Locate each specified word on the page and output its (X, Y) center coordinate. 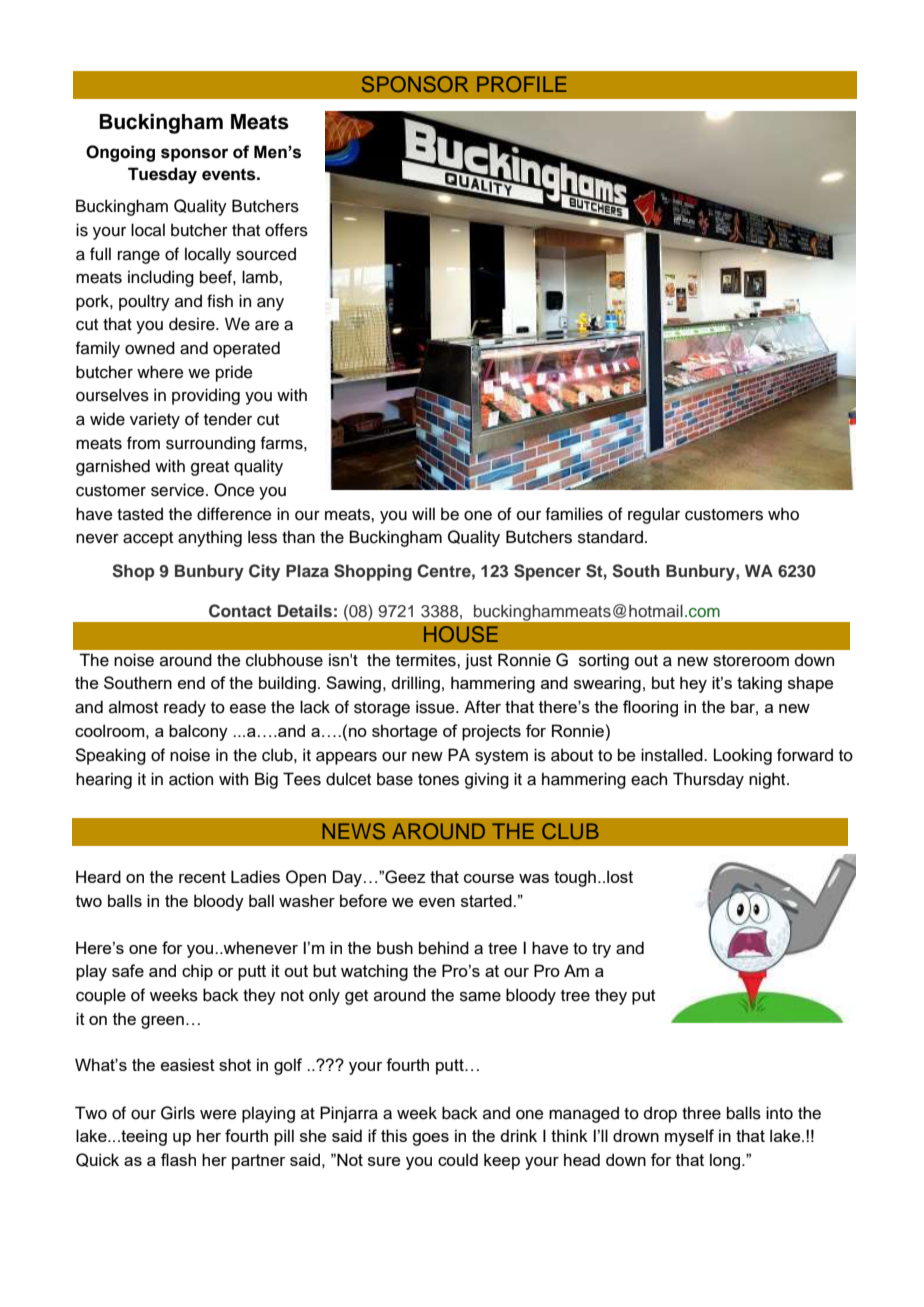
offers (286, 230)
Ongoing (120, 153)
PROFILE (521, 84)
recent (202, 877)
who (783, 514)
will (423, 513)
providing (206, 396)
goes (430, 1139)
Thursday (708, 780)
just (478, 661)
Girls (178, 1113)
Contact (240, 611)
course (489, 878)
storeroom (751, 661)
